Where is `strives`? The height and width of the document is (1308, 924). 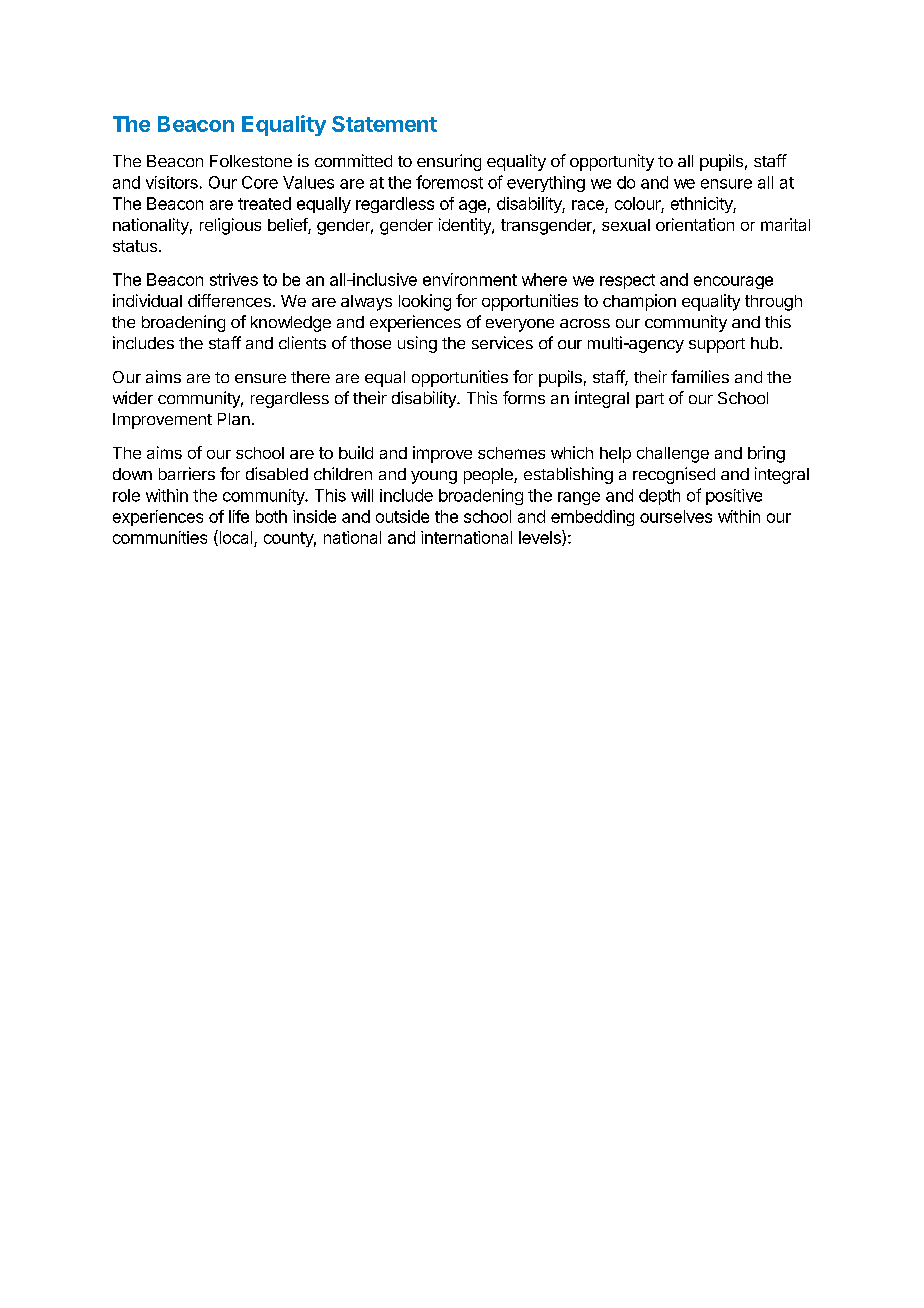 strives is located at coordinates (234, 279).
